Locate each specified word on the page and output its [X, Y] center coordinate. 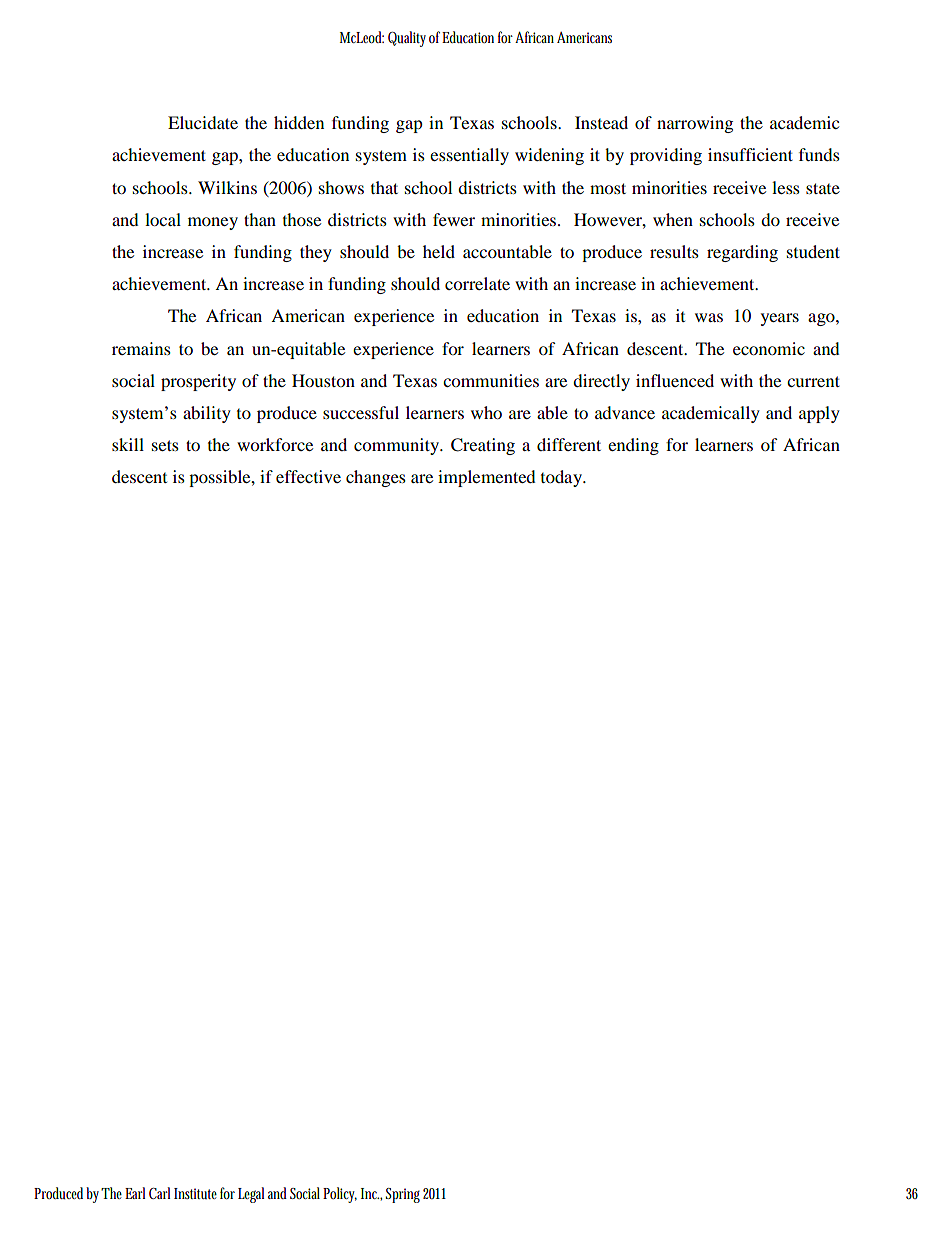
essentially [469, 156]
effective [308, 476]
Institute [195, 1194]
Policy [340, 1195]
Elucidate [203, 122]
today [562, 478]
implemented [487, 478]
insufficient [750, 154]
